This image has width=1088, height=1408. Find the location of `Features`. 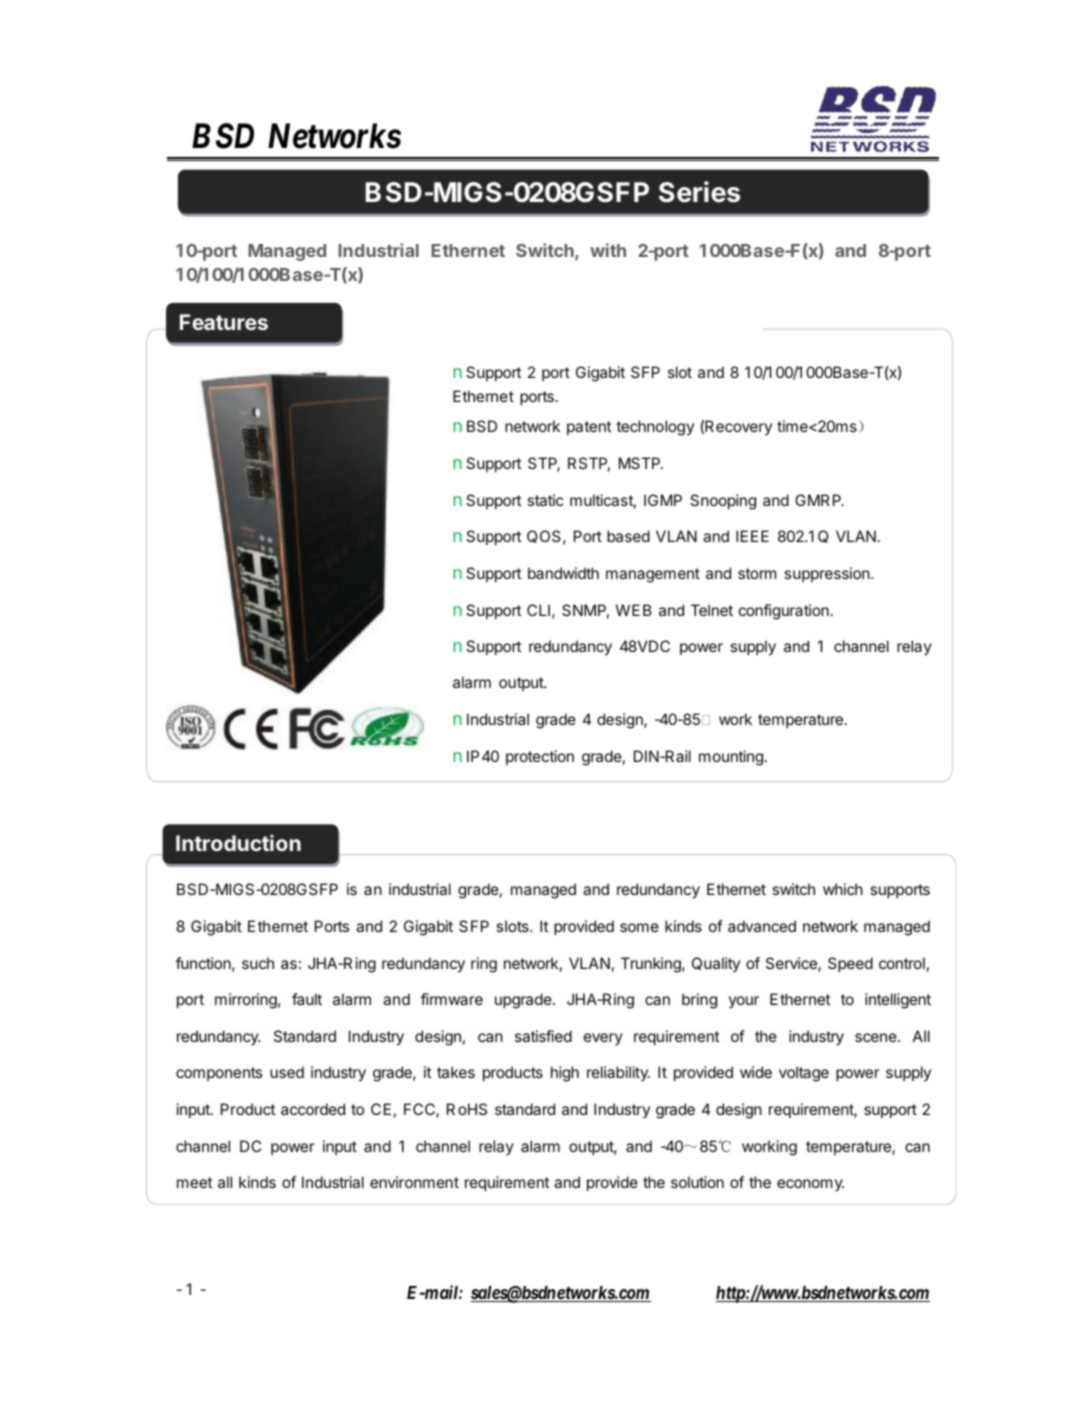

Features is located at coordinates (224, 322).
